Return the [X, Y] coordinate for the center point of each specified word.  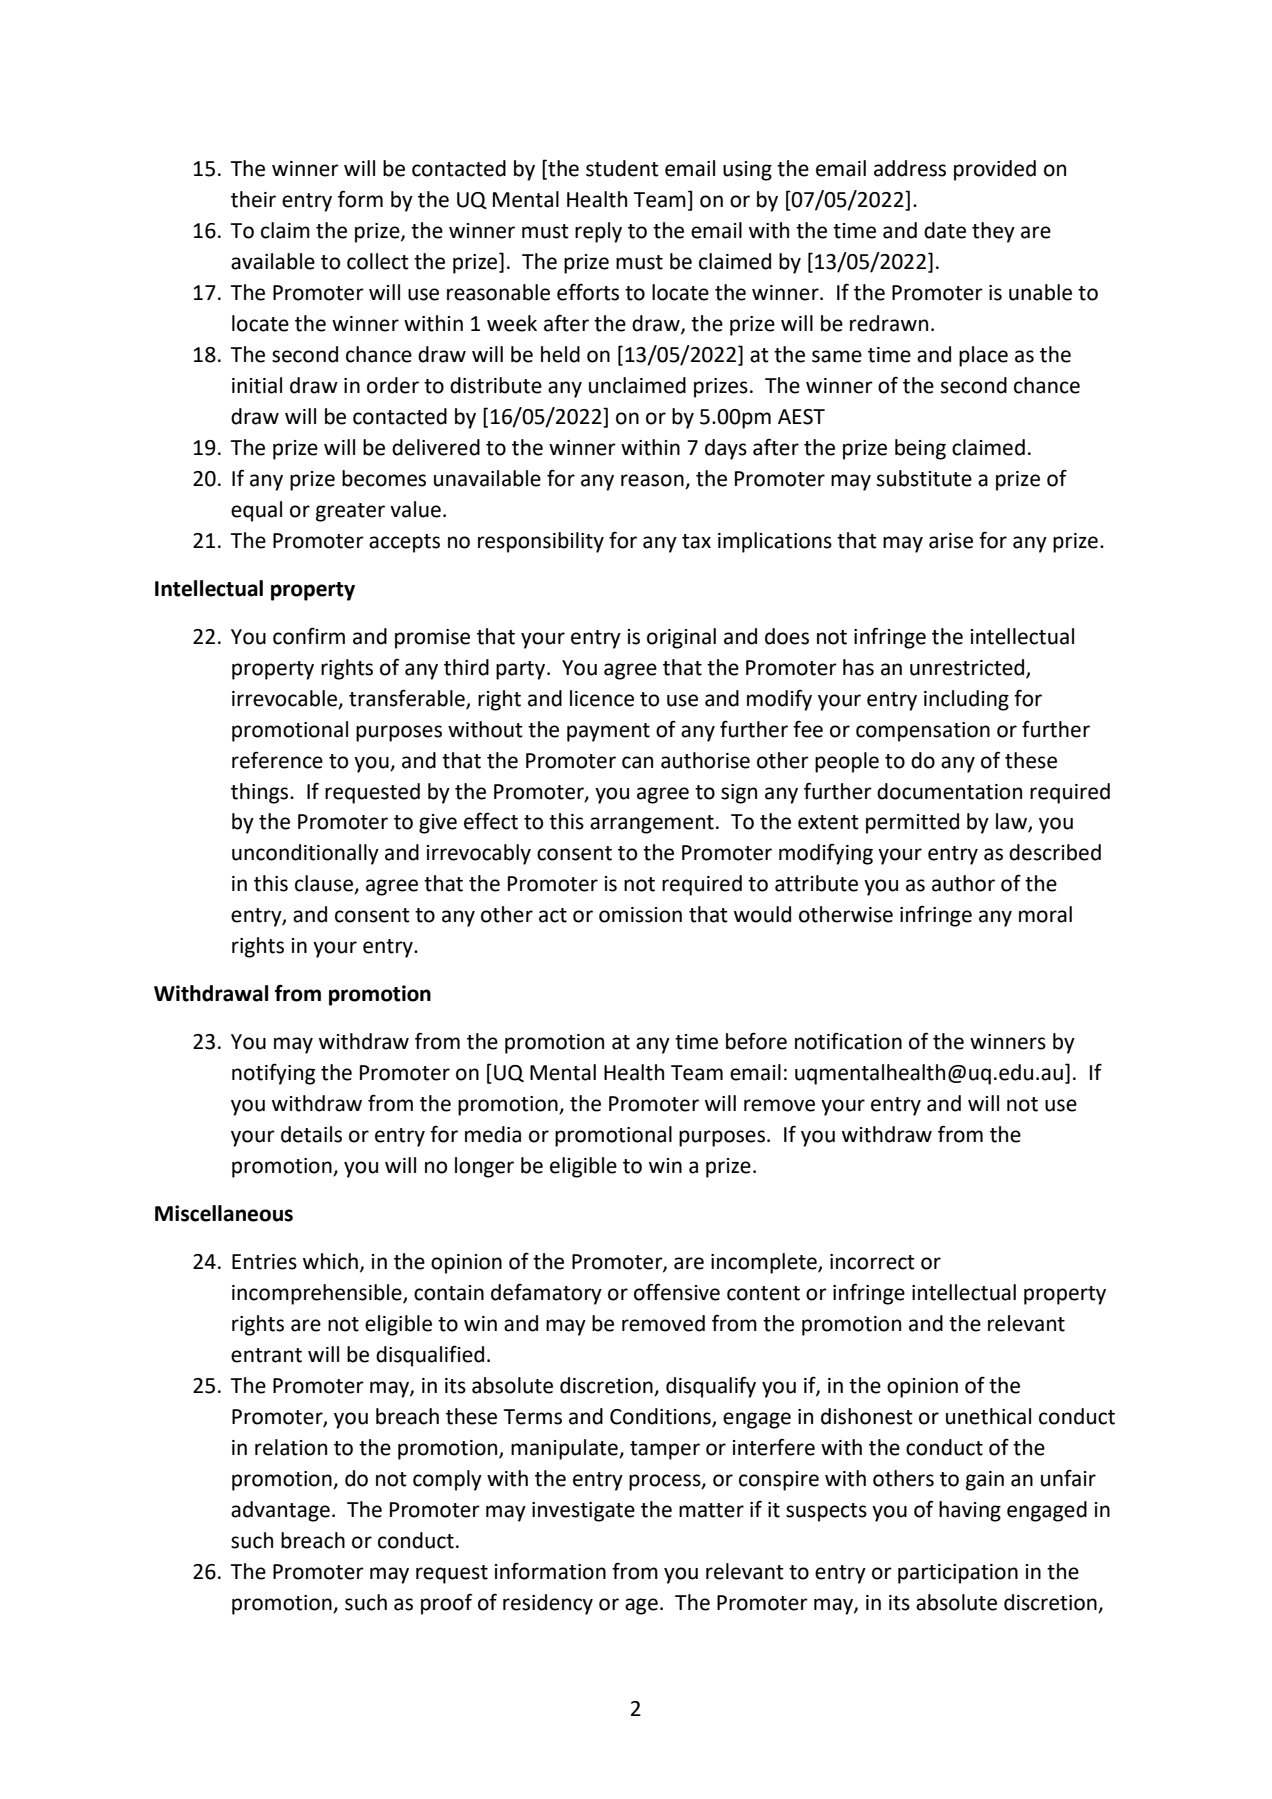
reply [598, 232]
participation [958, 1574]
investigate [583, 1512]
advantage [280, 1511]
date [945, 230]
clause [325, 884]
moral [1045, 914]
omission [640, 915]
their [253, 199]
